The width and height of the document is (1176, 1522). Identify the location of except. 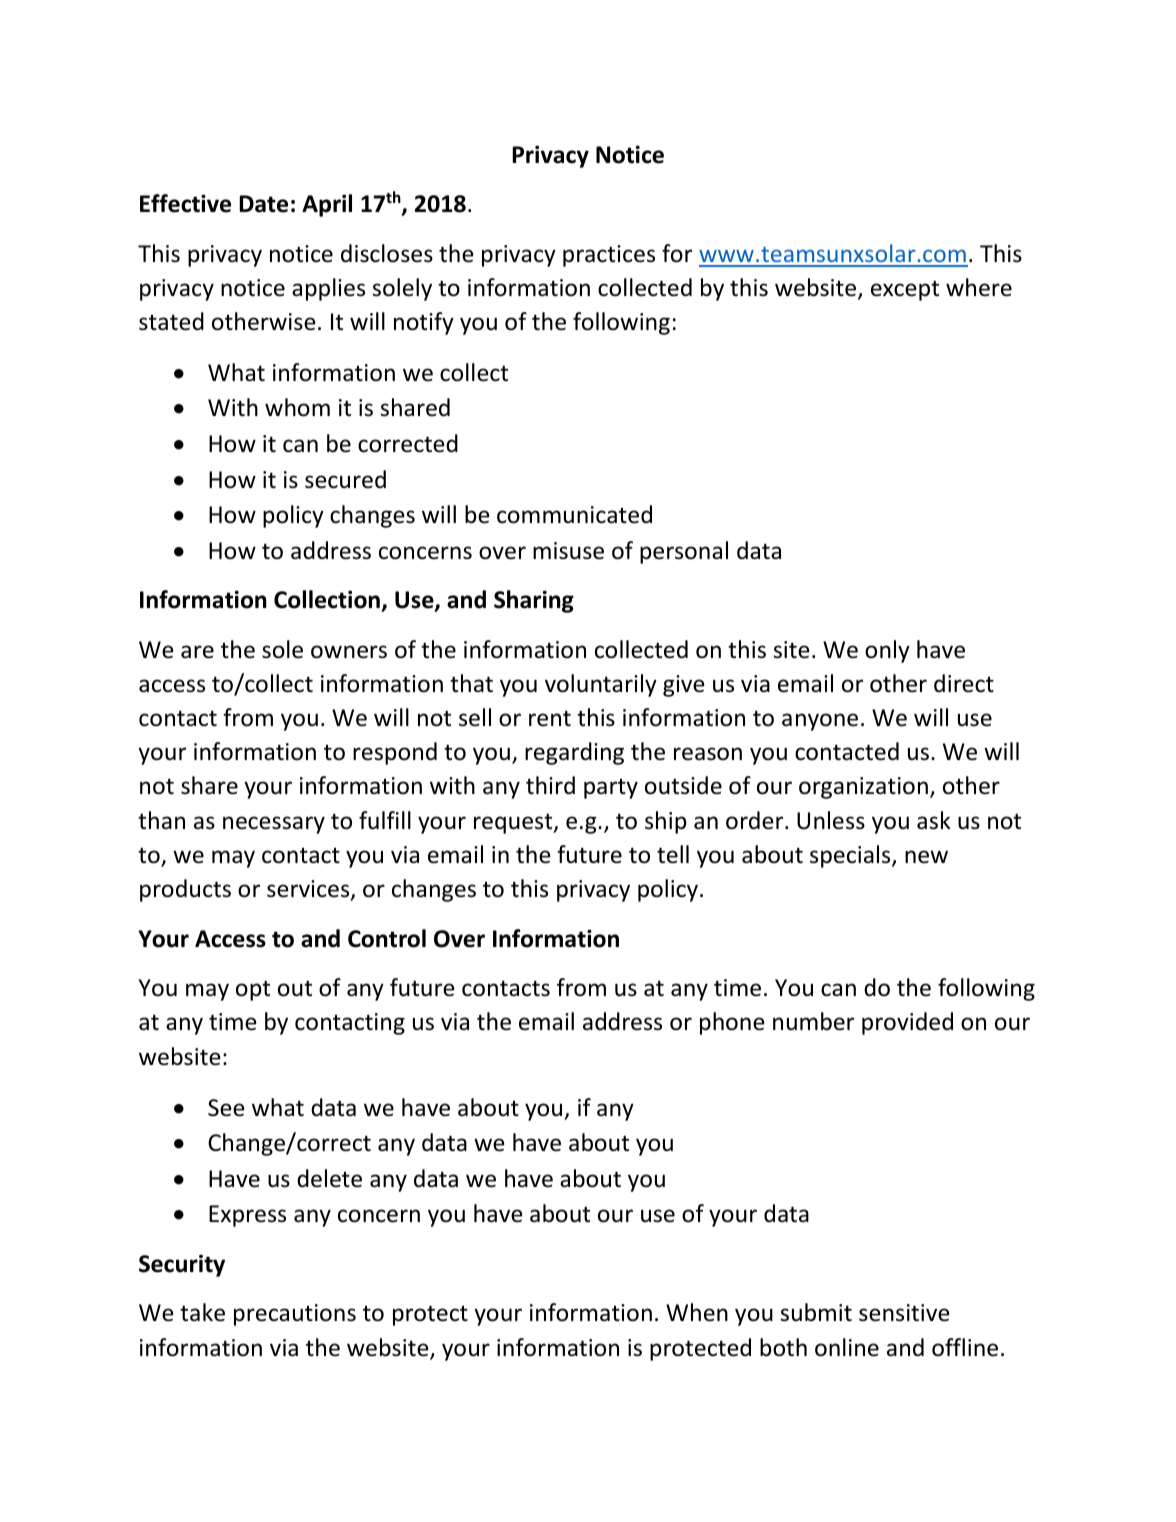
(905, 290).
